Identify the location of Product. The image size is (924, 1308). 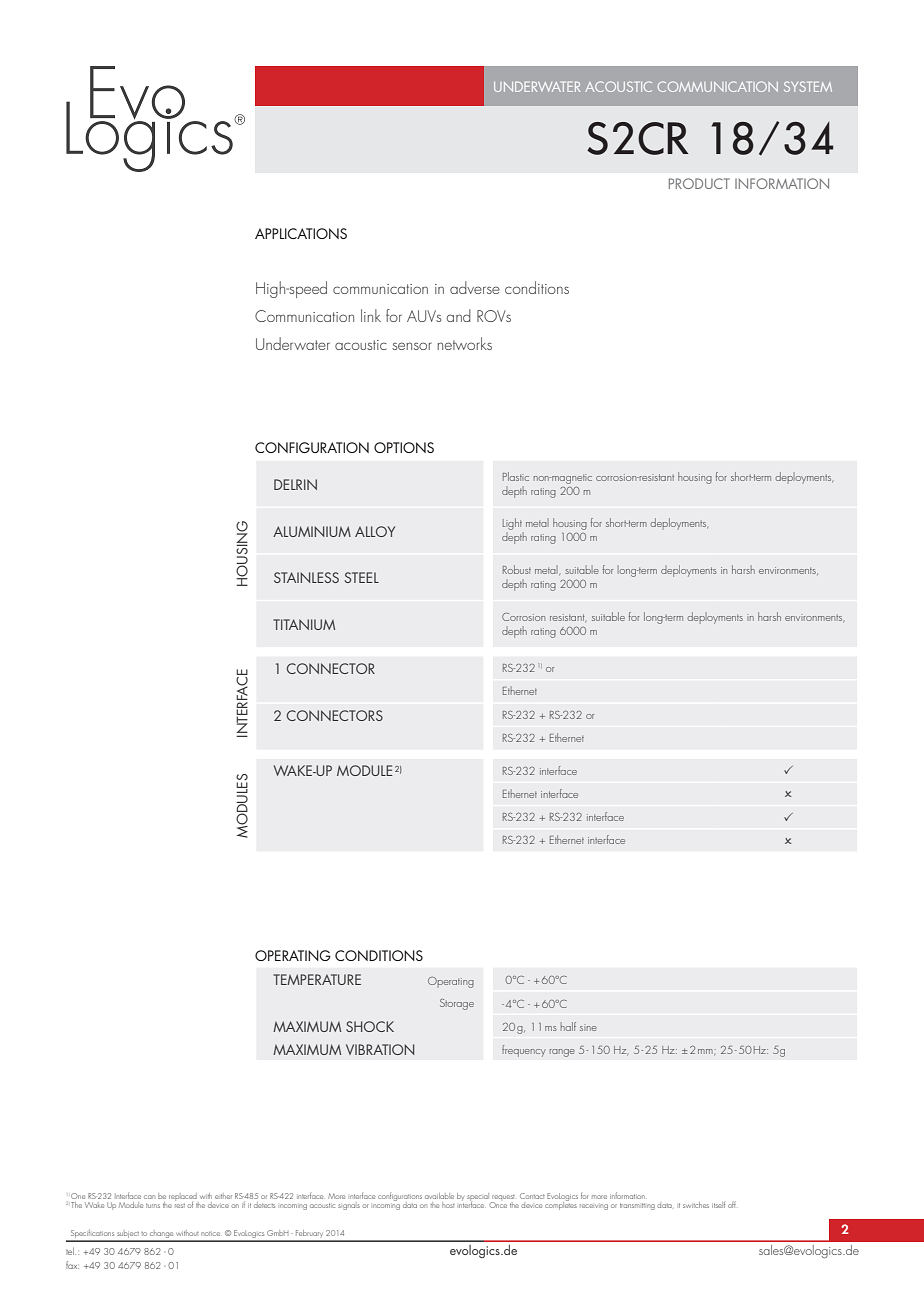
(699, 183).
